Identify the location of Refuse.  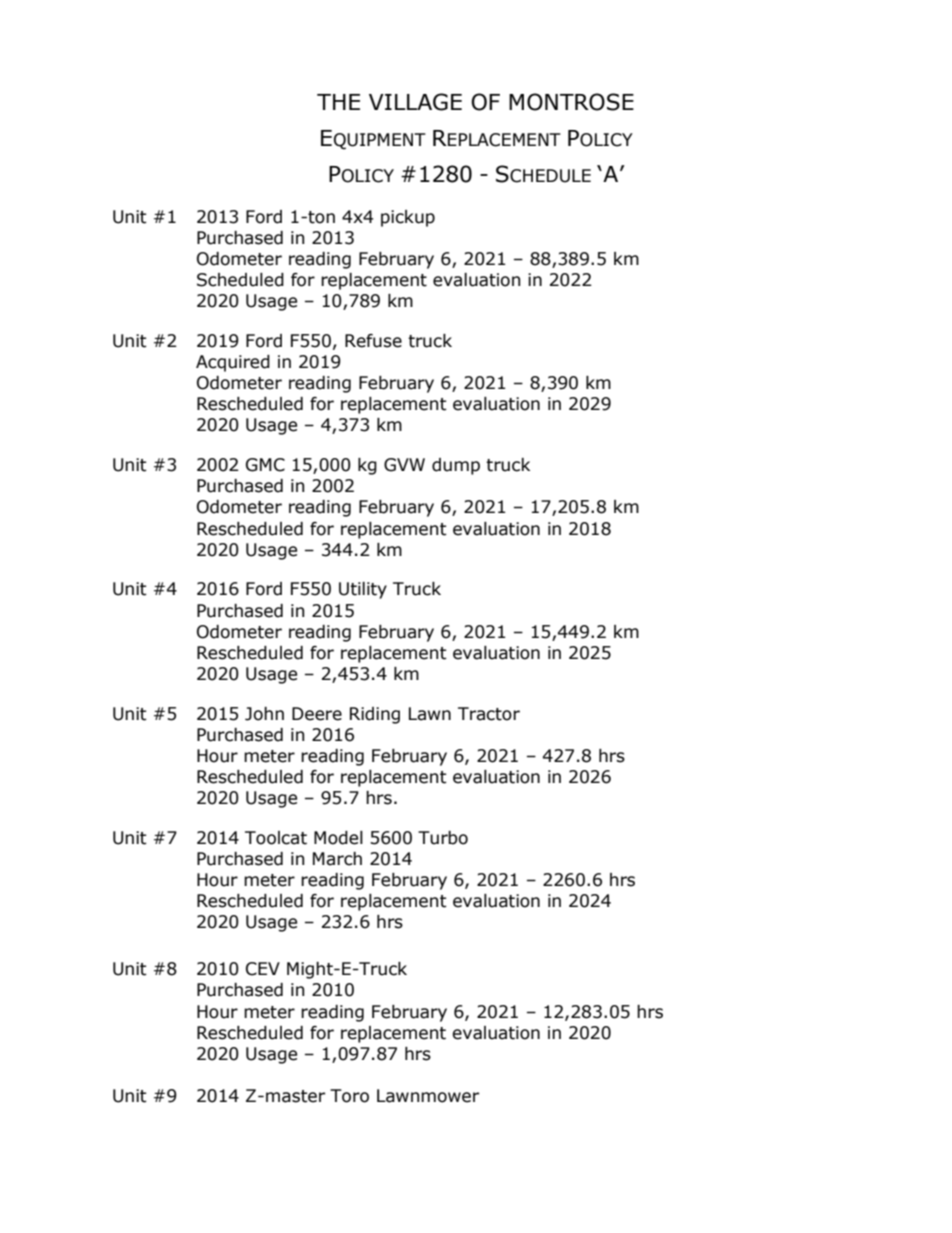
(373, 341).
